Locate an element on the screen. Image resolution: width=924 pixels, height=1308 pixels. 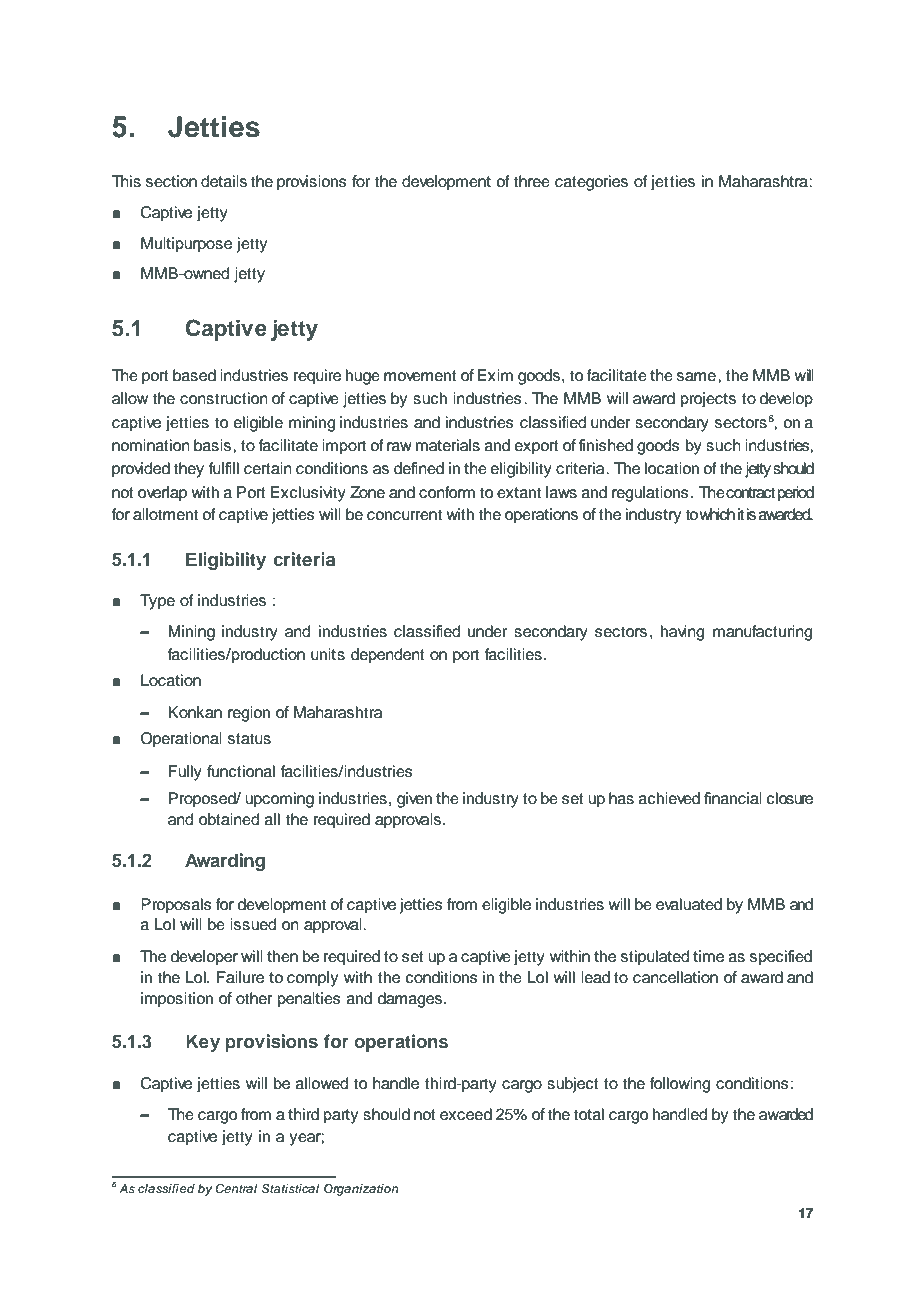
Proposals is located at coordinates (176, 906).
